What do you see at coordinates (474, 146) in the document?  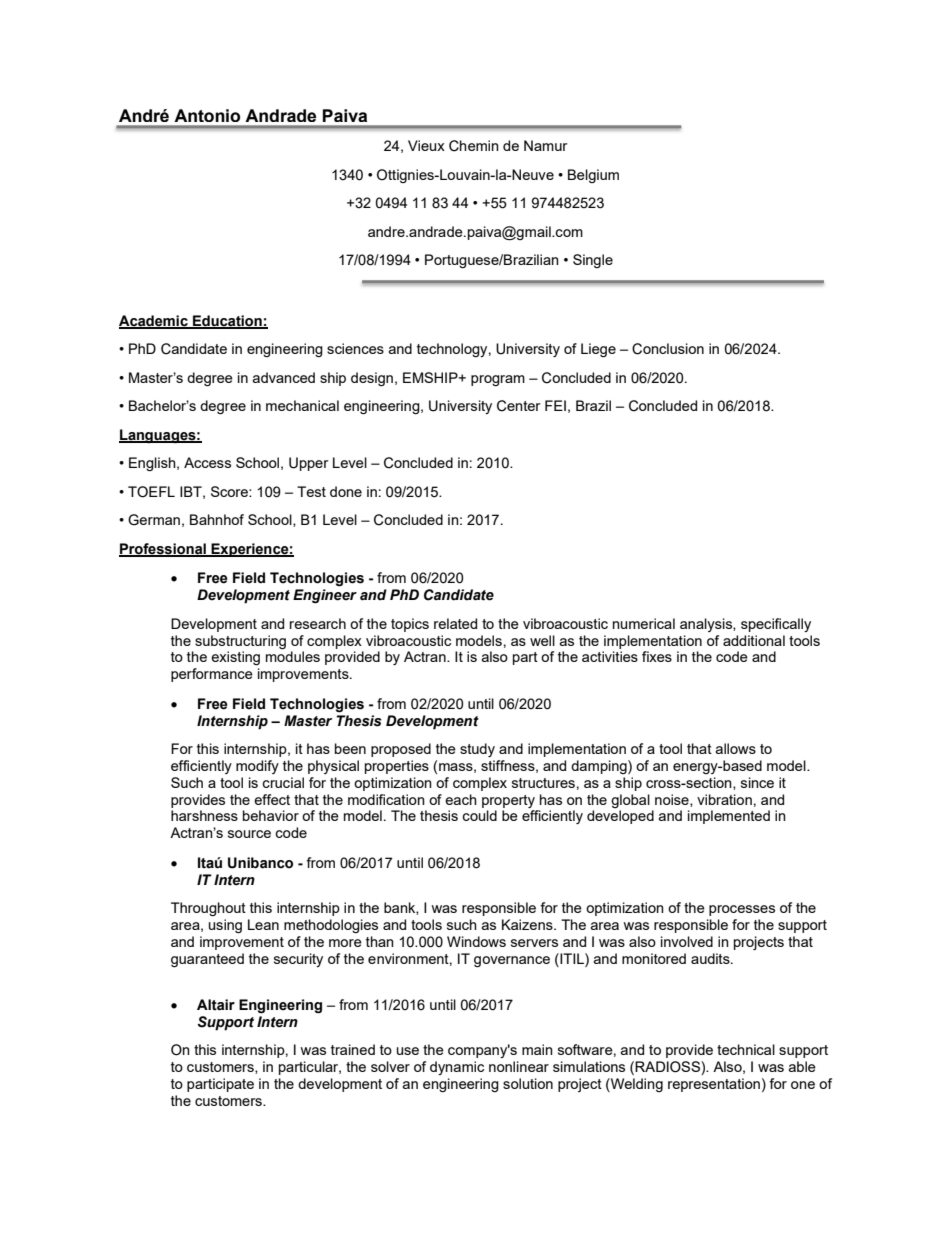 I see `Chemin` at bounding box center [474, 146].
